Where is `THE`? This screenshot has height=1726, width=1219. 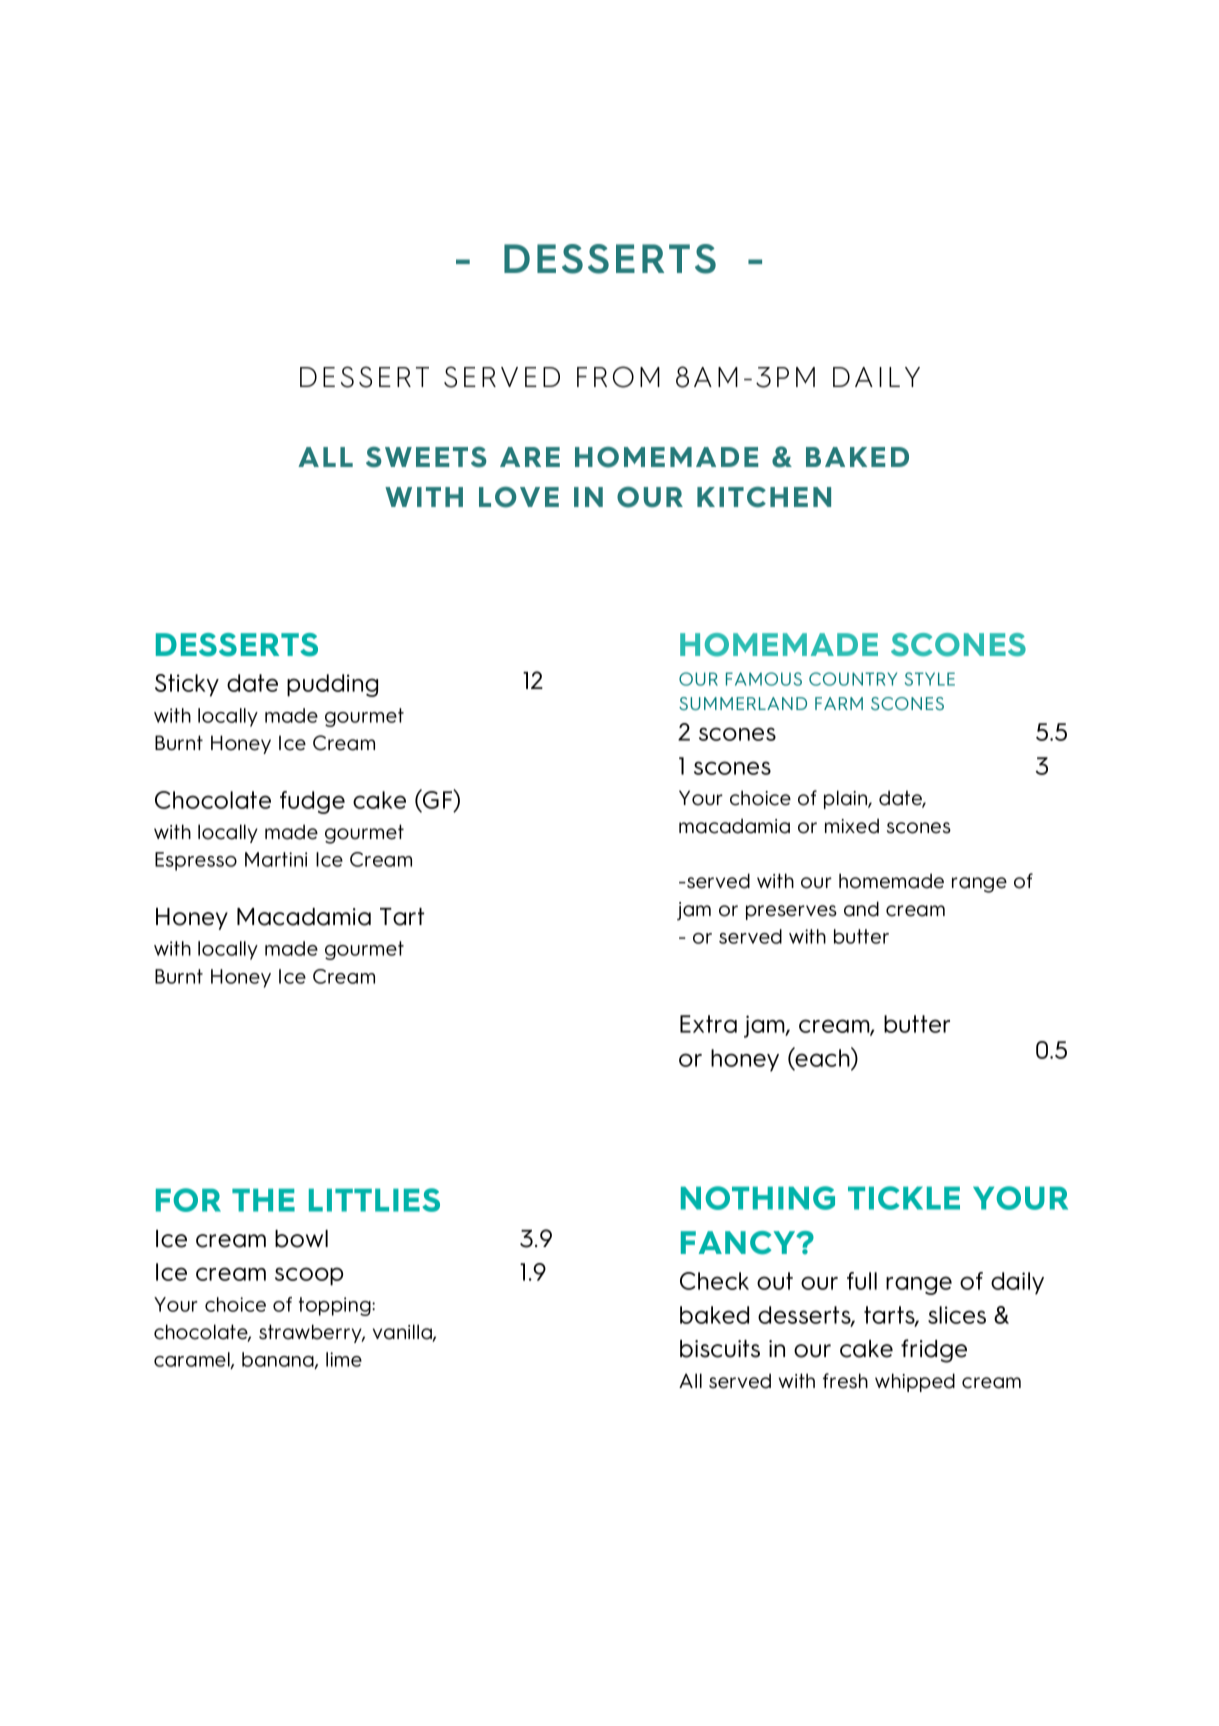
THE is located at coordinates (263, 1200).
